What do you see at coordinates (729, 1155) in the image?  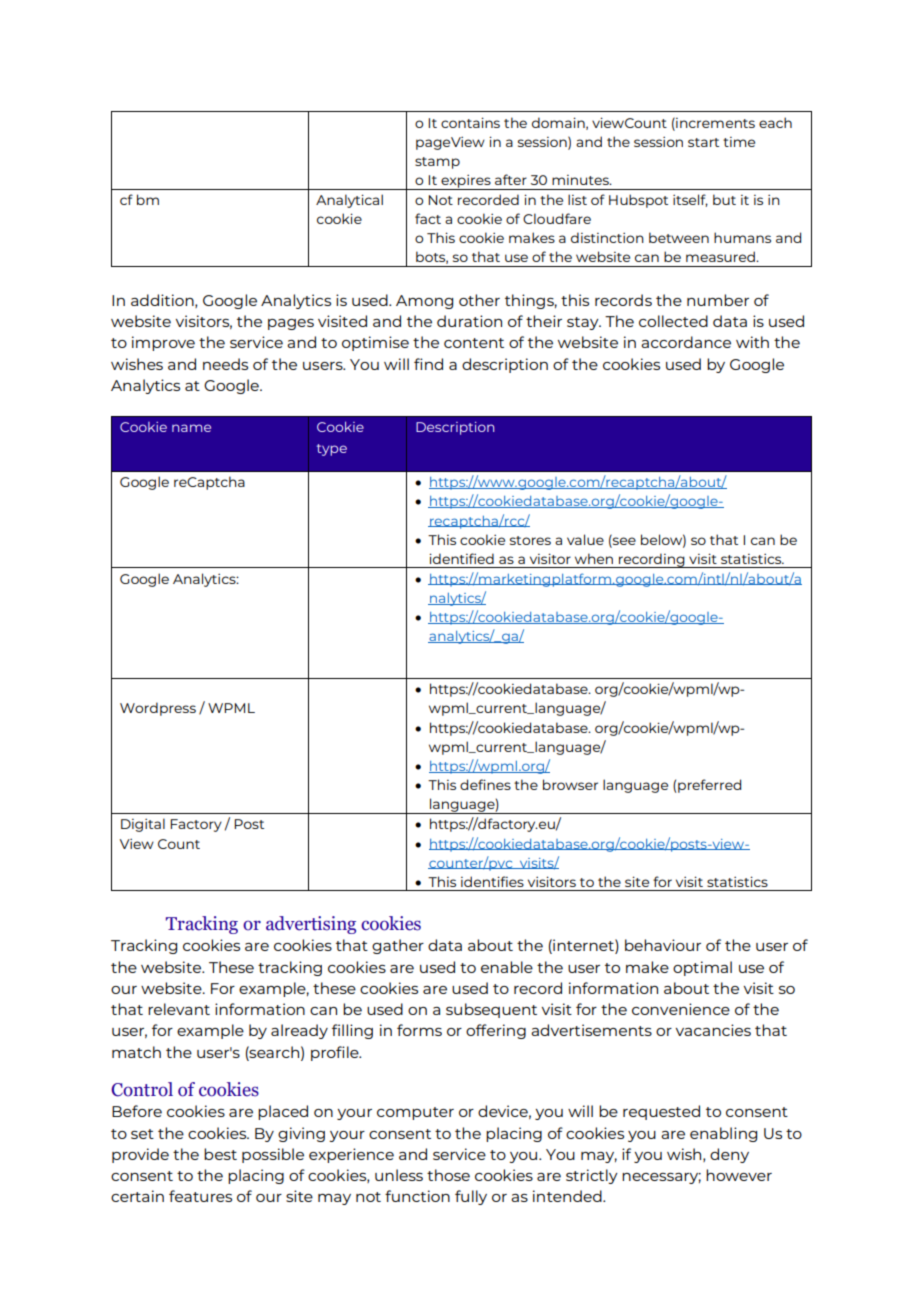 I see `deny` at bounding box center [729, 1155].
